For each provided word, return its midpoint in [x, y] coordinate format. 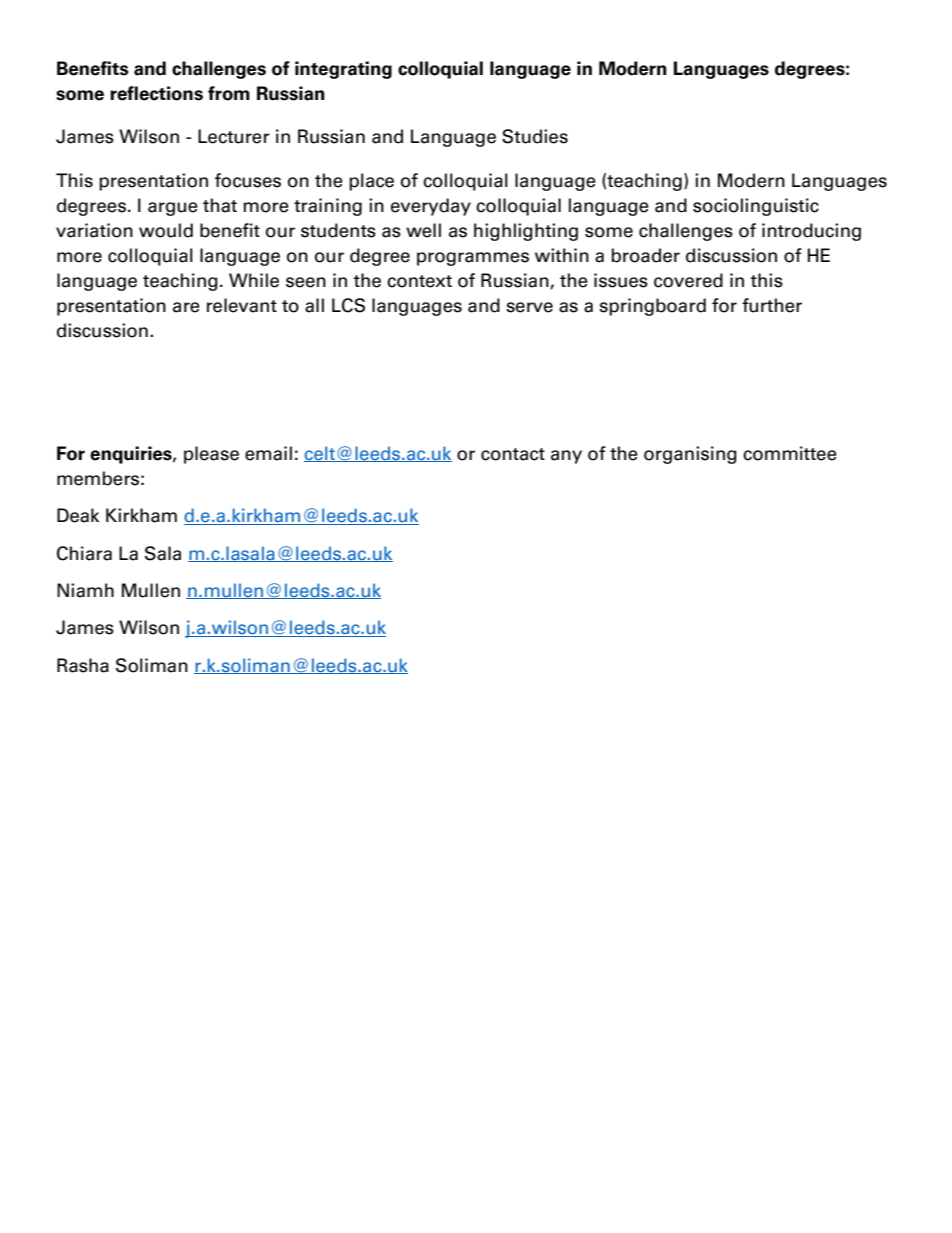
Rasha [83, 665]
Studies [535, 136]
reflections [156, 93]
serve [529, 307]
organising [690, 455]
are [186, 307]
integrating [343, 70]
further [772, 305]
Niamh [85, 590]
